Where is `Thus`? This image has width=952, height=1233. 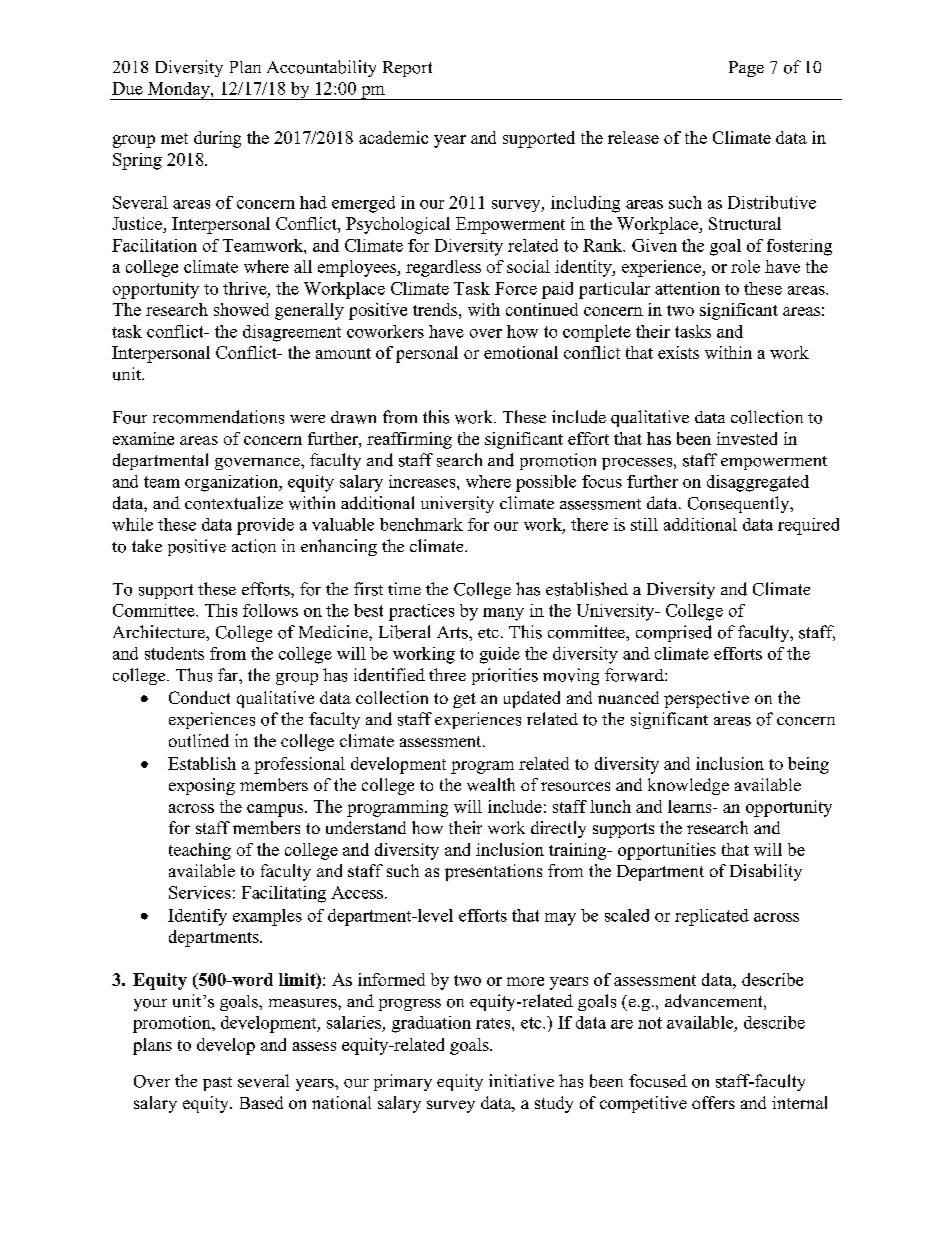
Thus is located at coordinates (194, 675).
